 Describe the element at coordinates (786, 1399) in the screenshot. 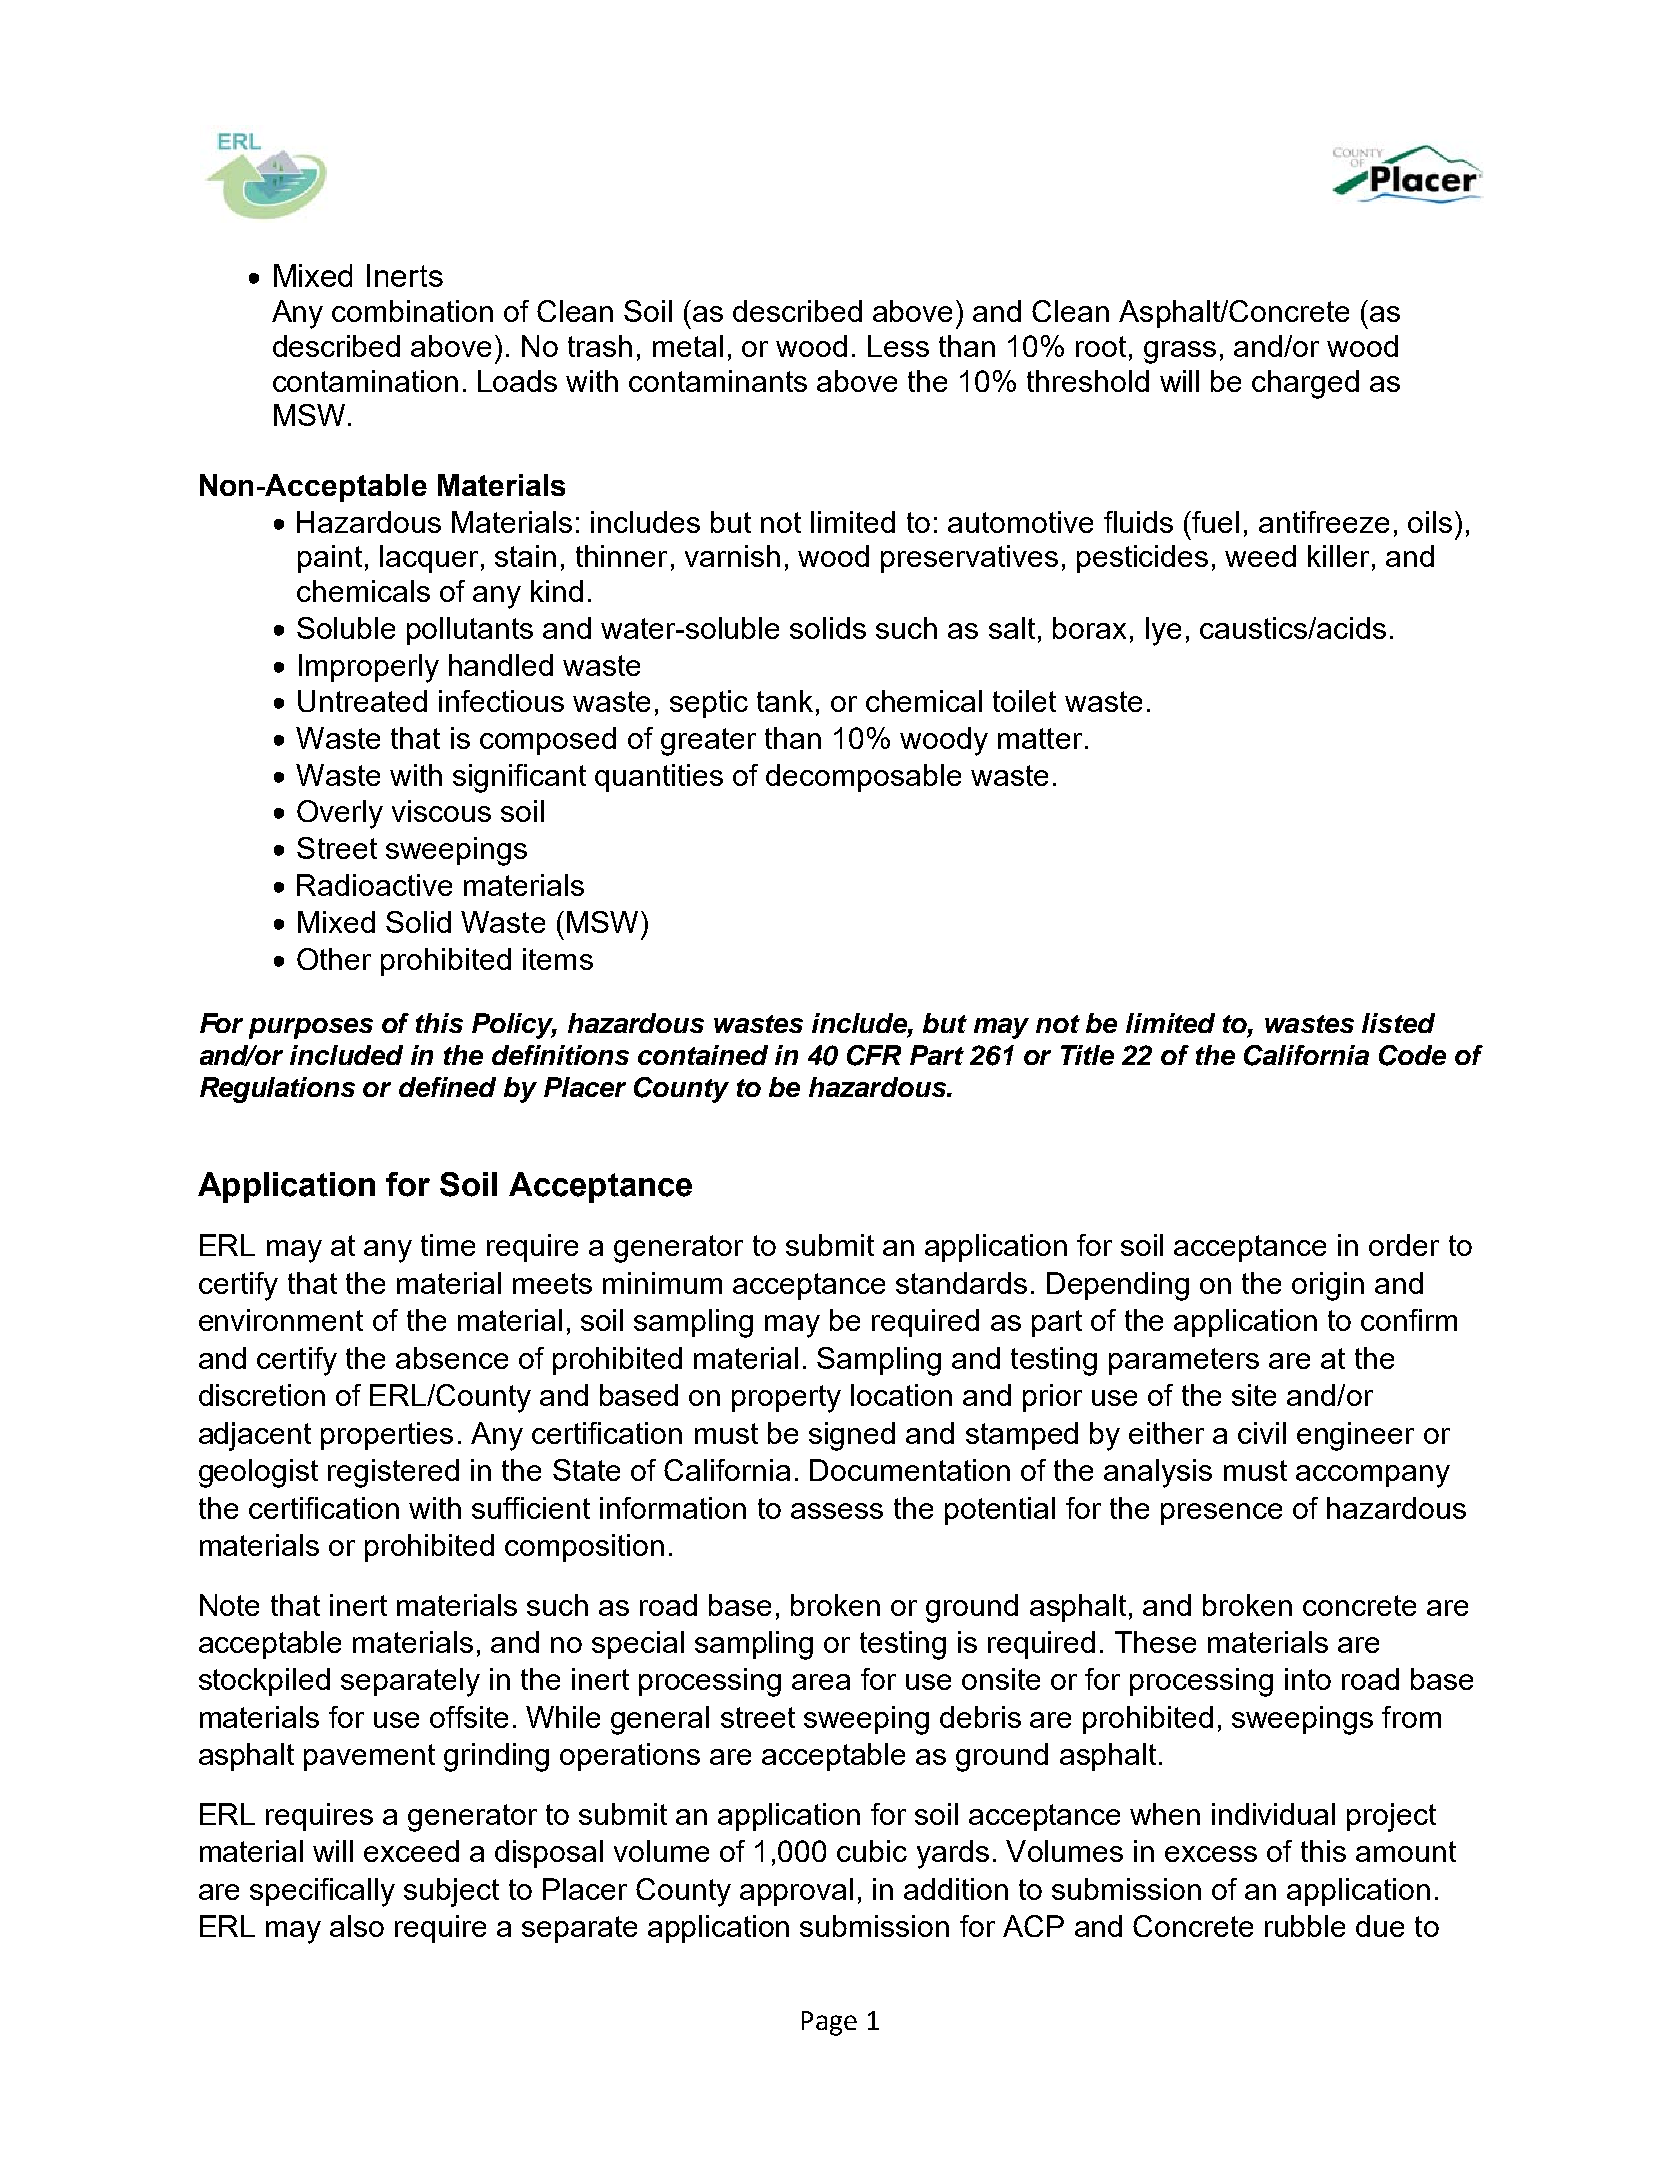

I see `property` at that location.
